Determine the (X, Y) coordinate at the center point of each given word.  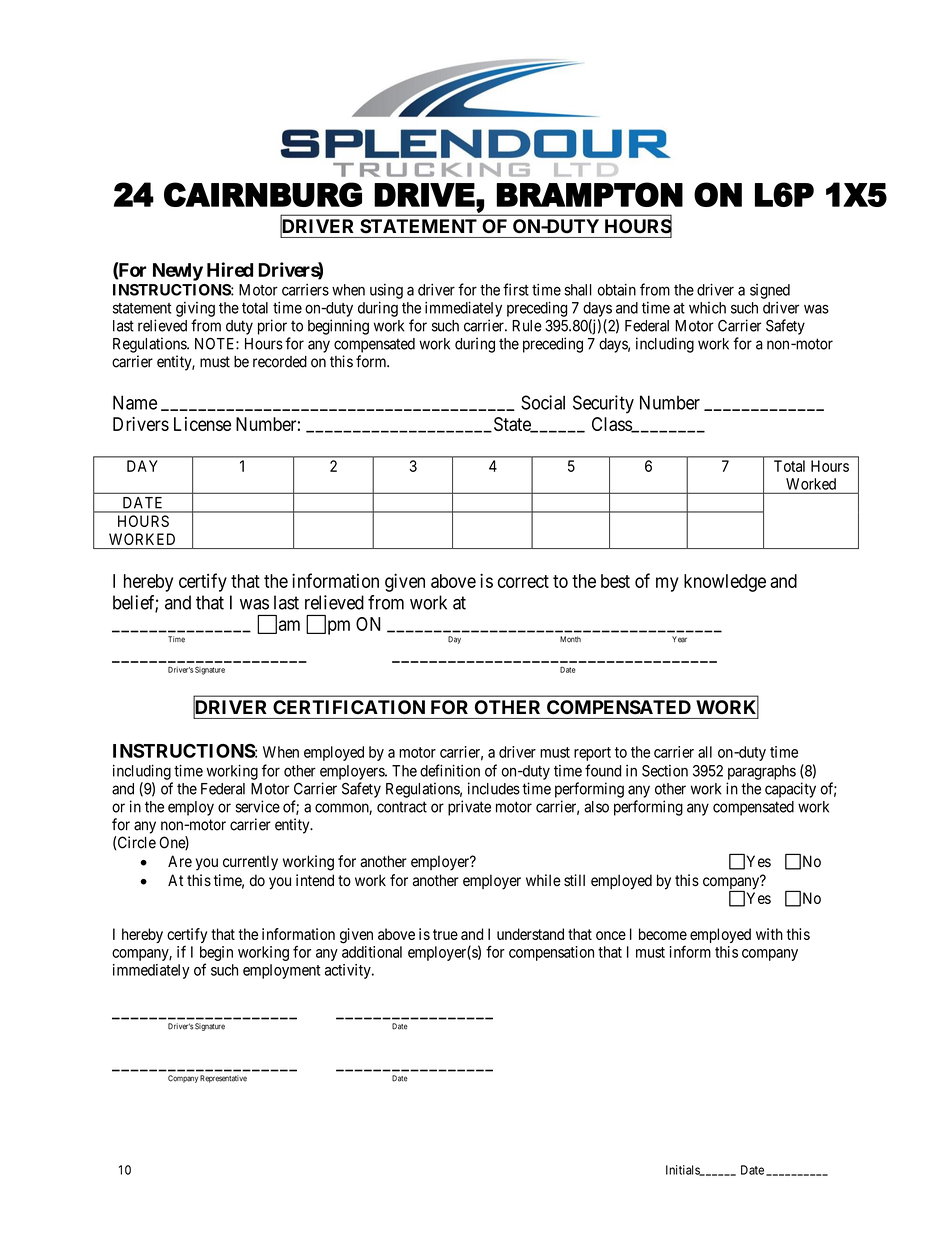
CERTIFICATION (349, 707)
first (516, 289)
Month (570, 639)
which (707, 308)
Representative (223, 1079)
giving (195, 309)
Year (679, 639)
